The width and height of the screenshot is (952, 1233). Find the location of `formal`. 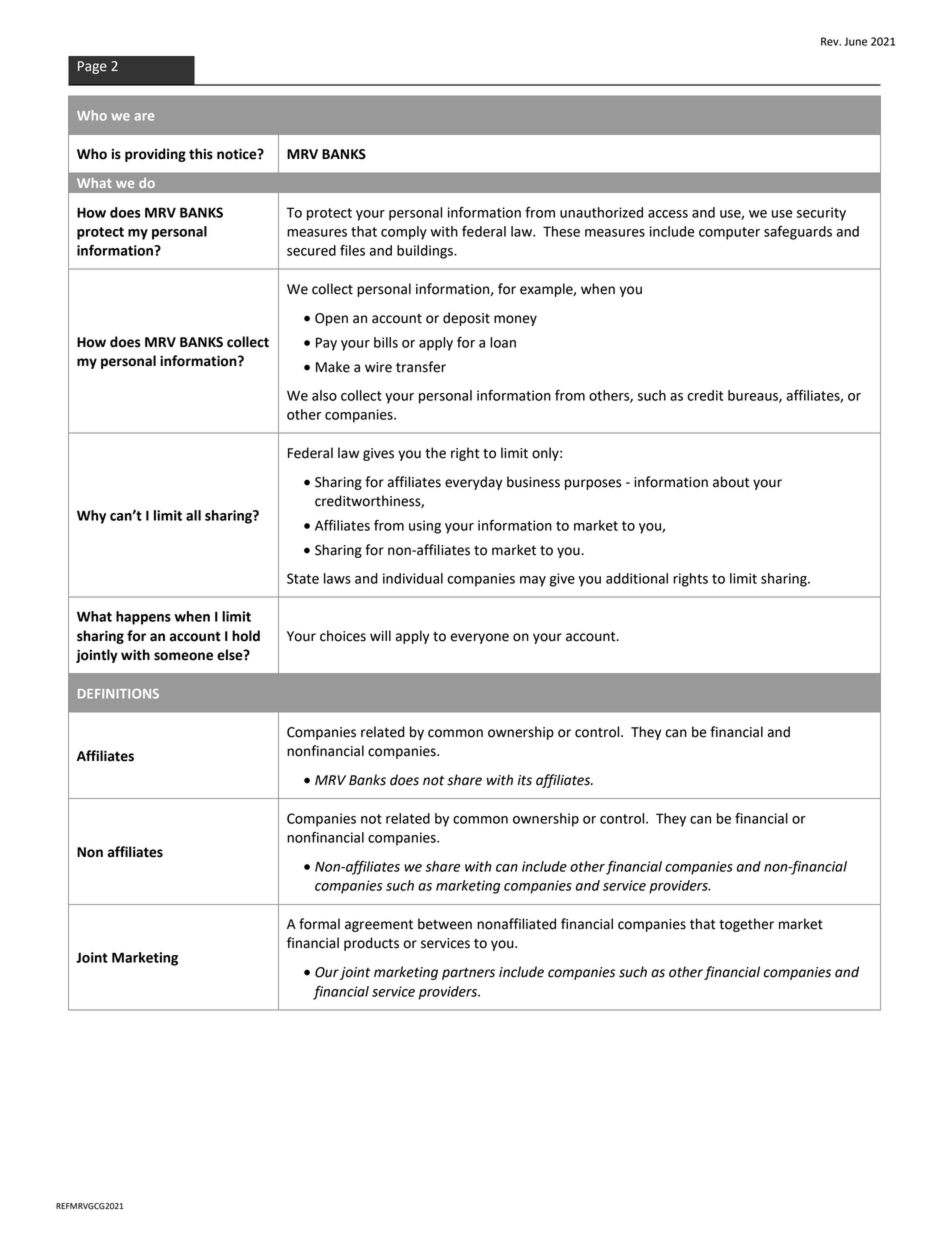

formal is located at coordinates (319, 924).
